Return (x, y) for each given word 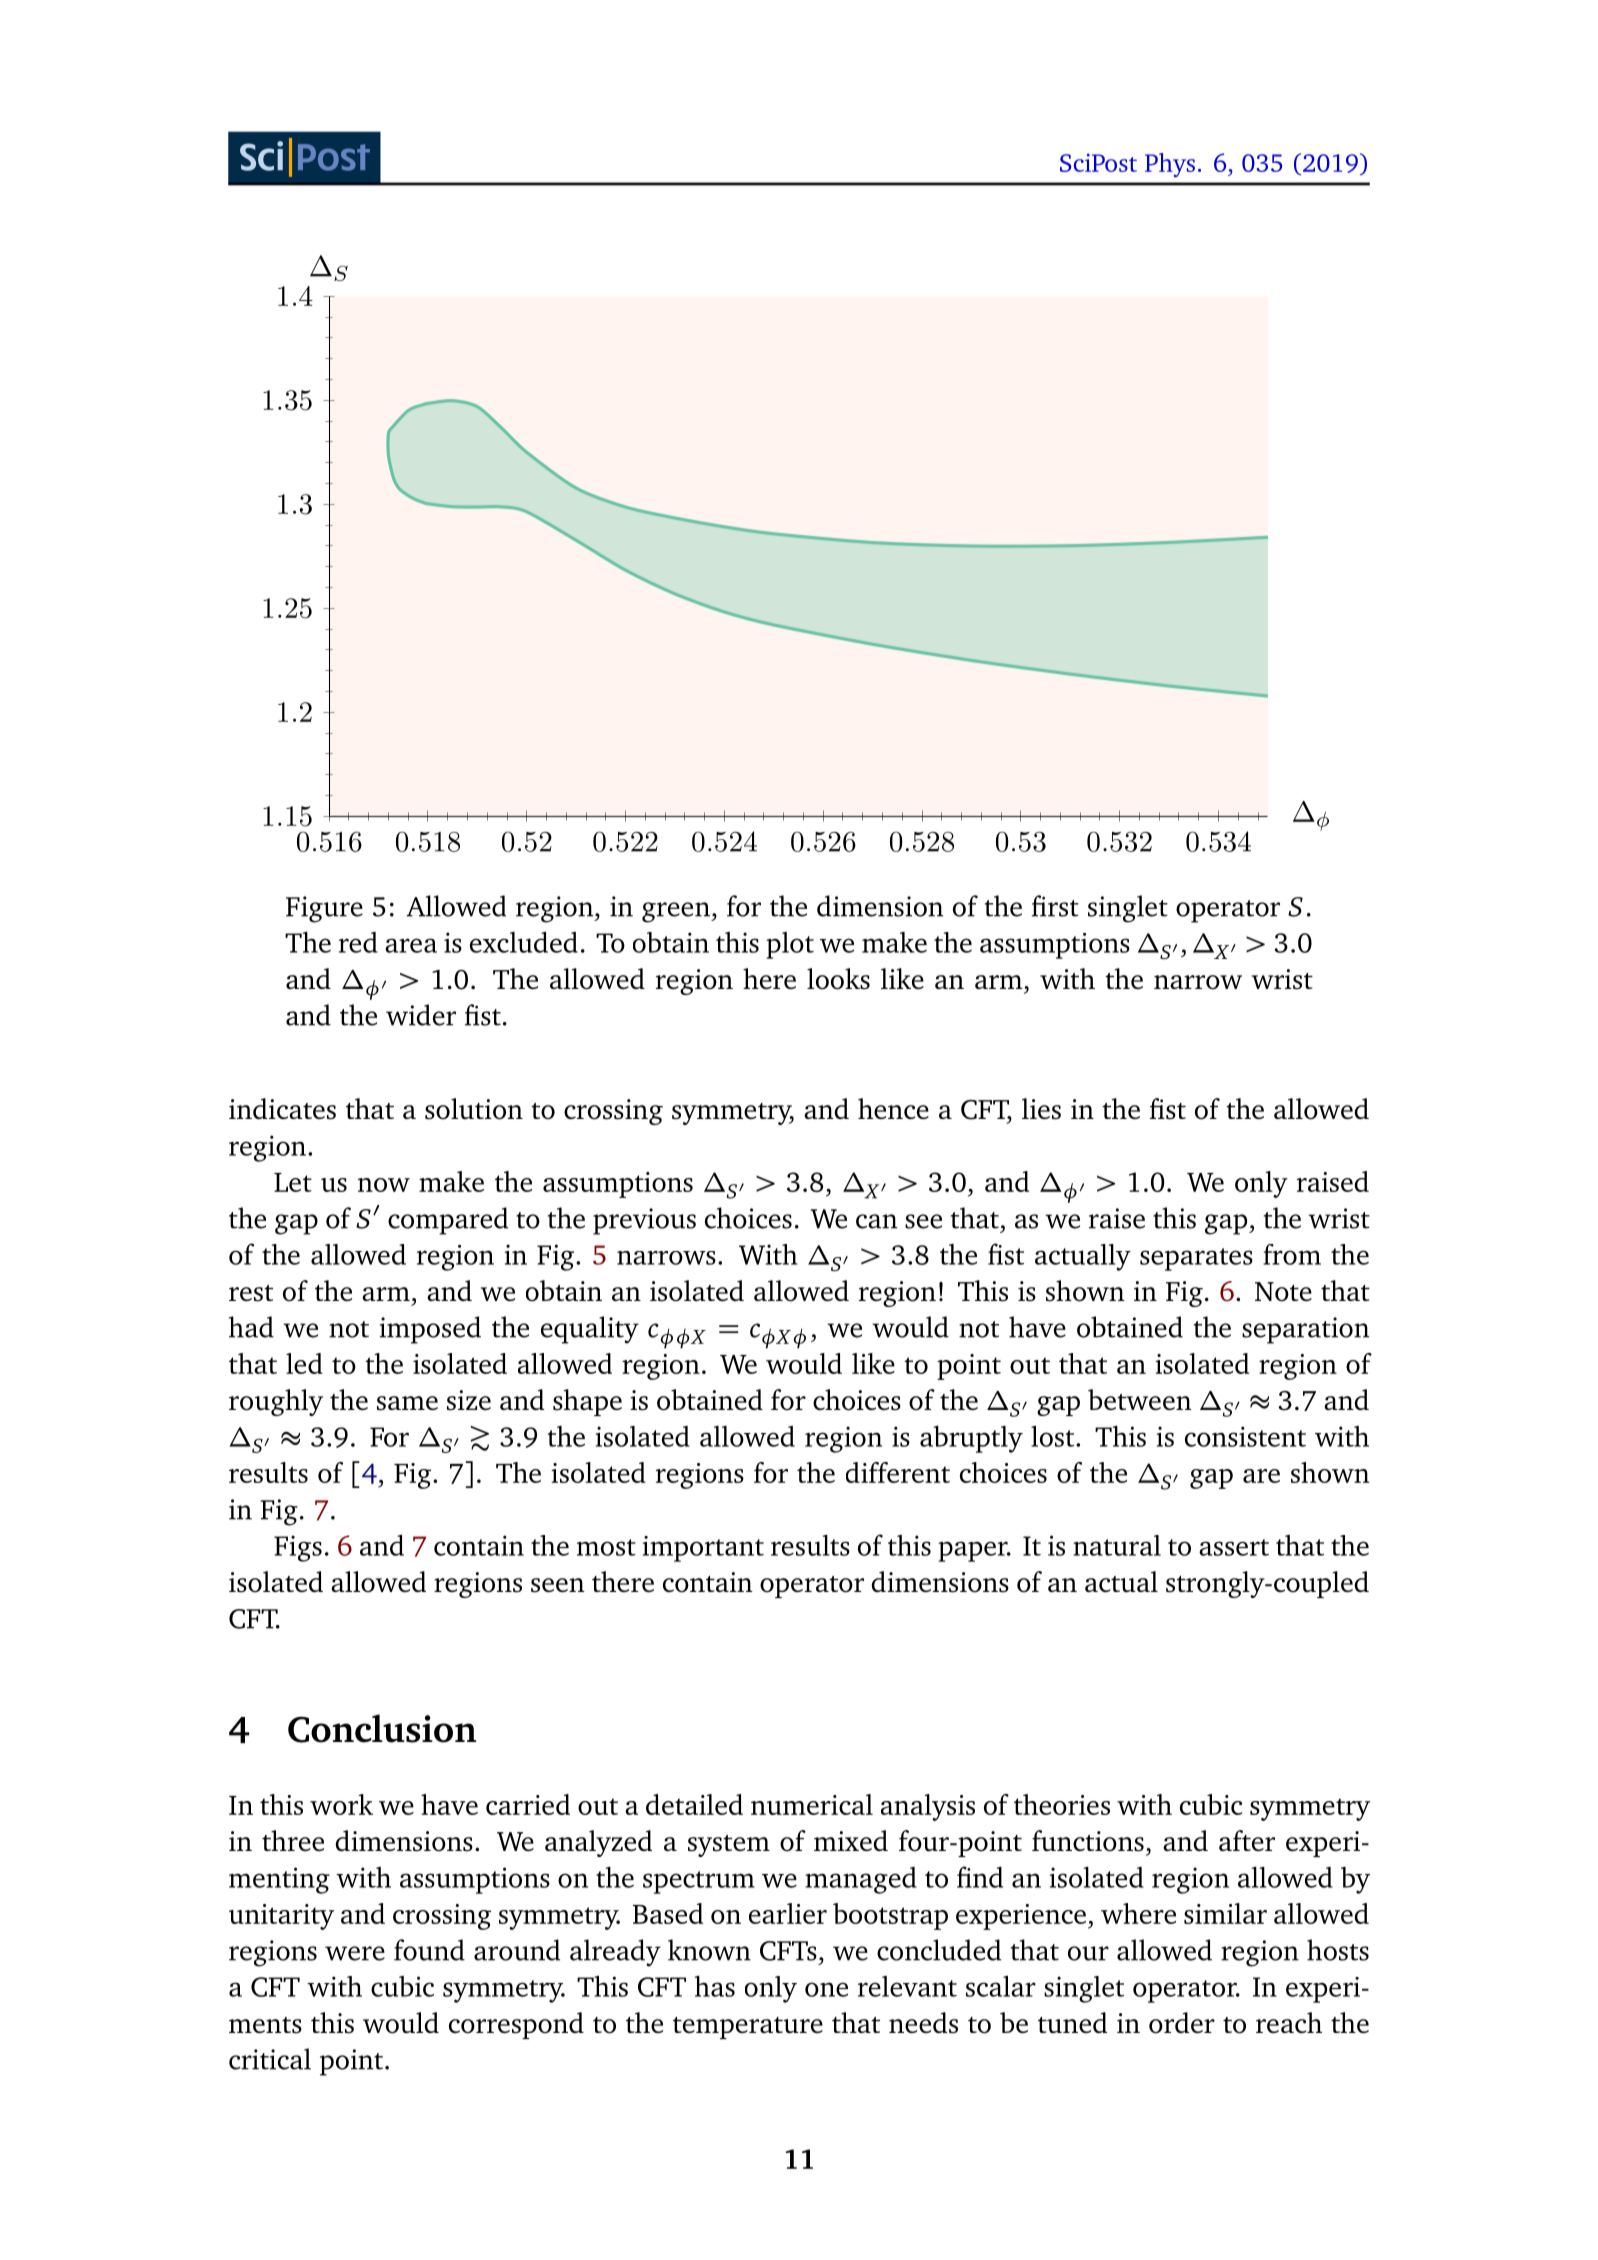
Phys (1170, 165)
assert (1234, 1547)
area (411, 945)
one (826, 1989)
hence (893, 1108)
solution (474, 1109)
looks (838, 979)
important (703, 1549)
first (1055, 906)
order (1182, 2023)
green (677, 912)
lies (1041, 1109)
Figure (324, 909)
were (355, 1953)
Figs (298, 1548)
